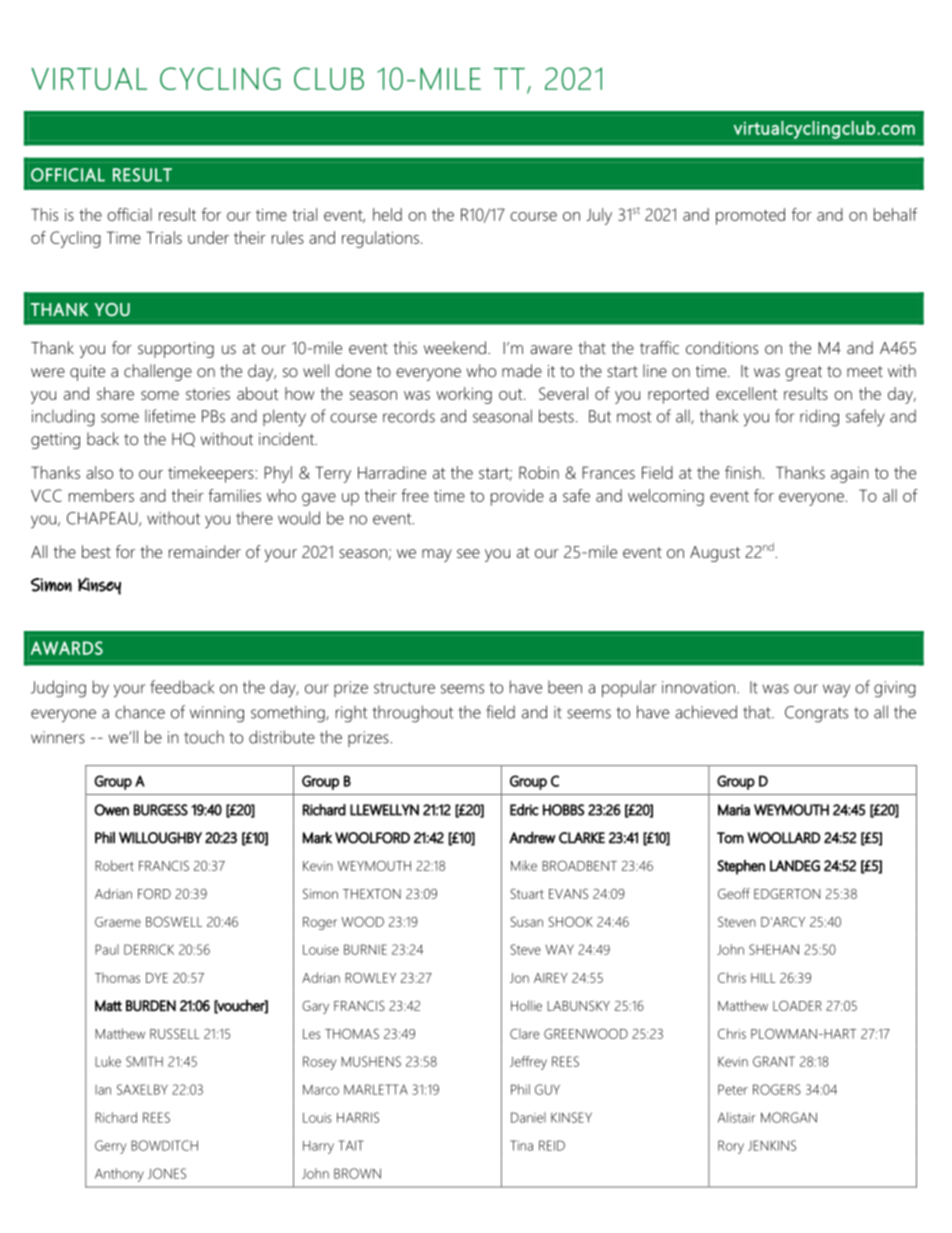 This screenshot has width=952, height=1233. Describe the element at coordinates (160, 838) in the screenshot. I see `WILLOUGHBY` at that location.
